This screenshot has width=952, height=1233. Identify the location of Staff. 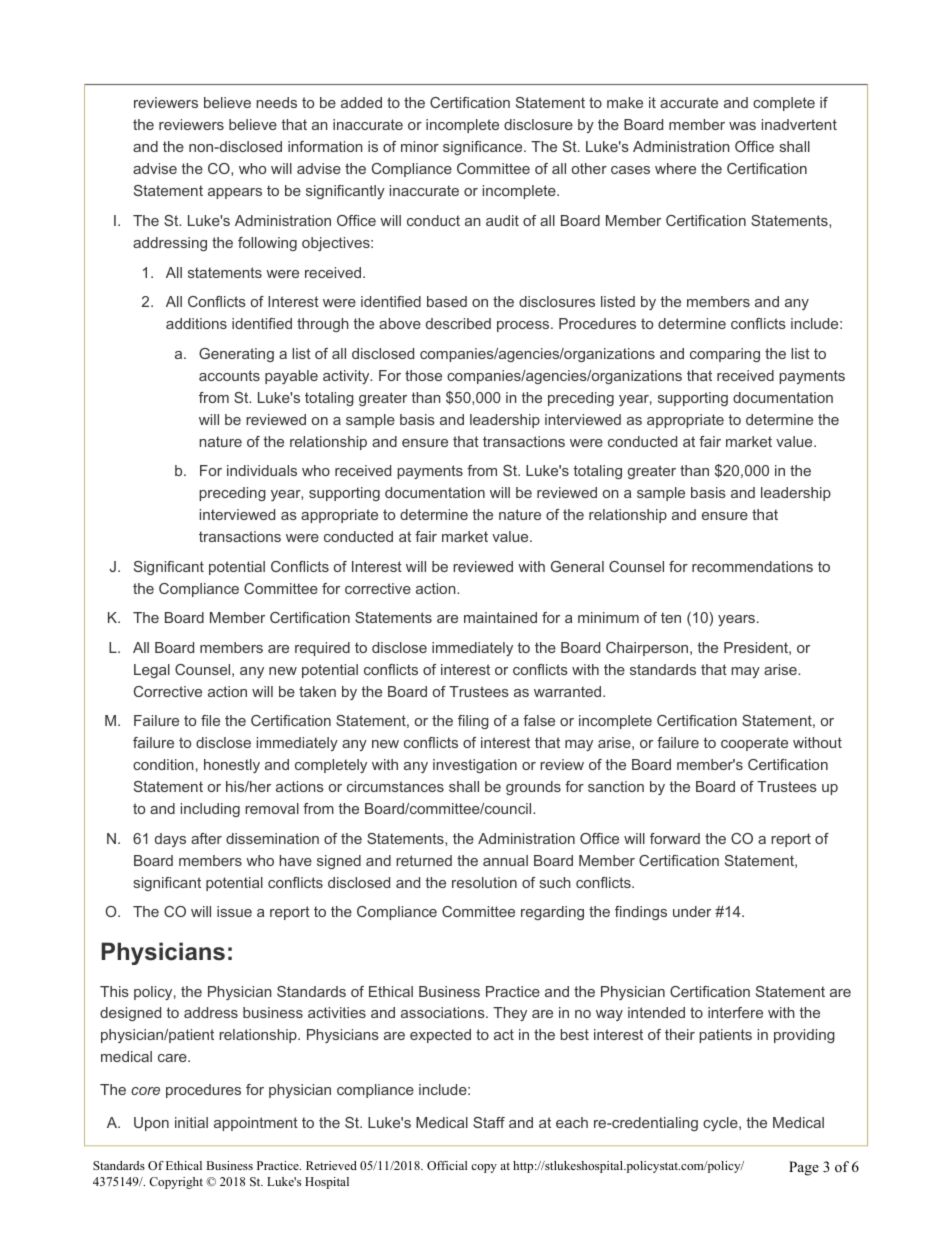
(489, 1122).
